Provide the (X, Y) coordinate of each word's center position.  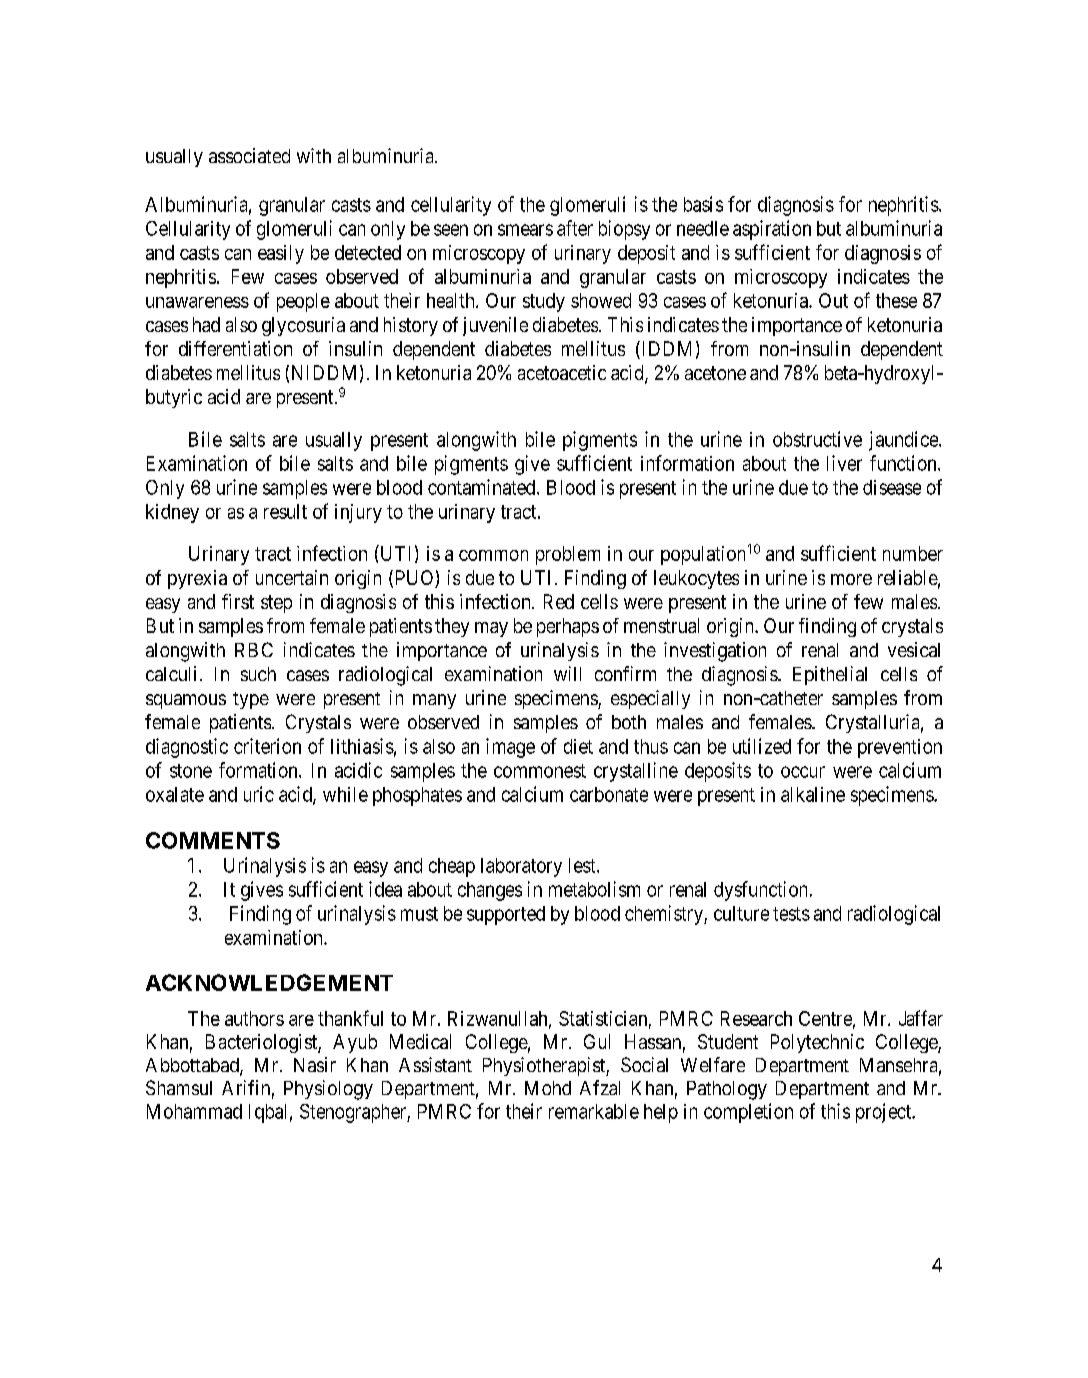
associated (249, 155)
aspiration (772, 230)
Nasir (315, 1064)
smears (525, 230)
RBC (254, 649)
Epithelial (830, 675)
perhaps (568, 627)
